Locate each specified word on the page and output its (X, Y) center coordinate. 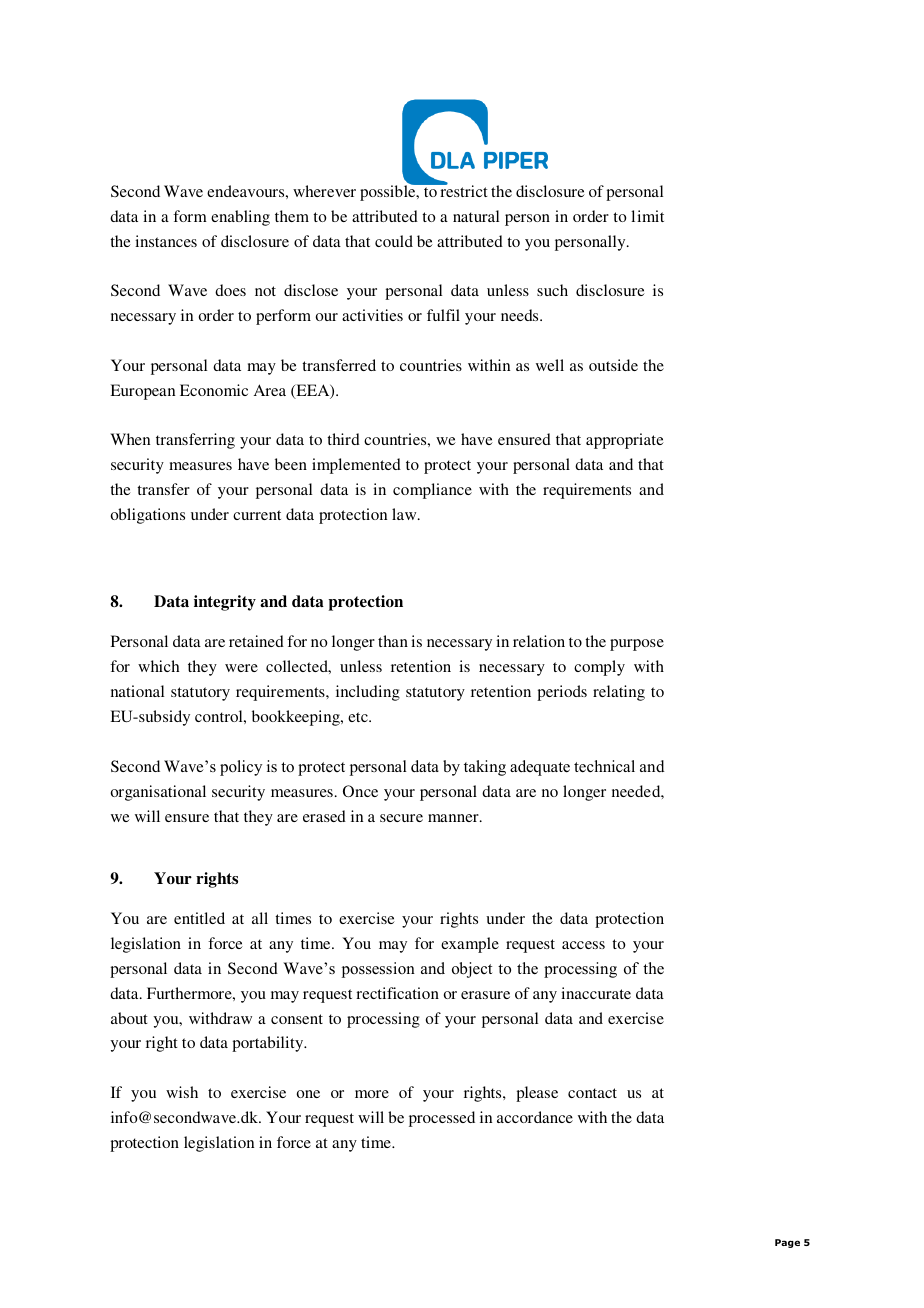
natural (476, 216)
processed (442, 1119)
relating (619, 693)
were (241, 668)
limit (647, 216)
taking (485, 768)
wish (182, 1092)
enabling (240, 218)
